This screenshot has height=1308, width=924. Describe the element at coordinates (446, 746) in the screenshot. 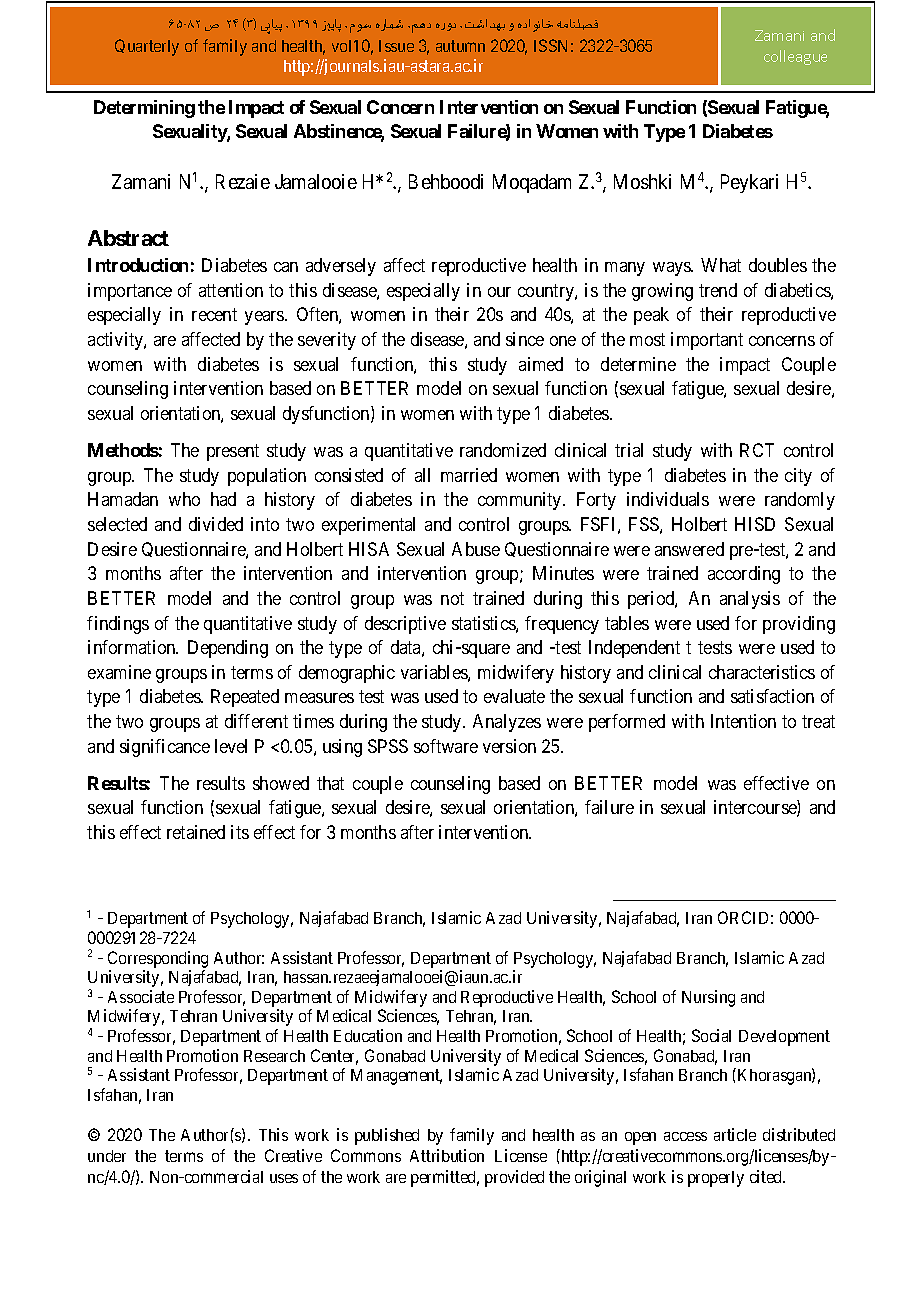

I see `software` at that location.
